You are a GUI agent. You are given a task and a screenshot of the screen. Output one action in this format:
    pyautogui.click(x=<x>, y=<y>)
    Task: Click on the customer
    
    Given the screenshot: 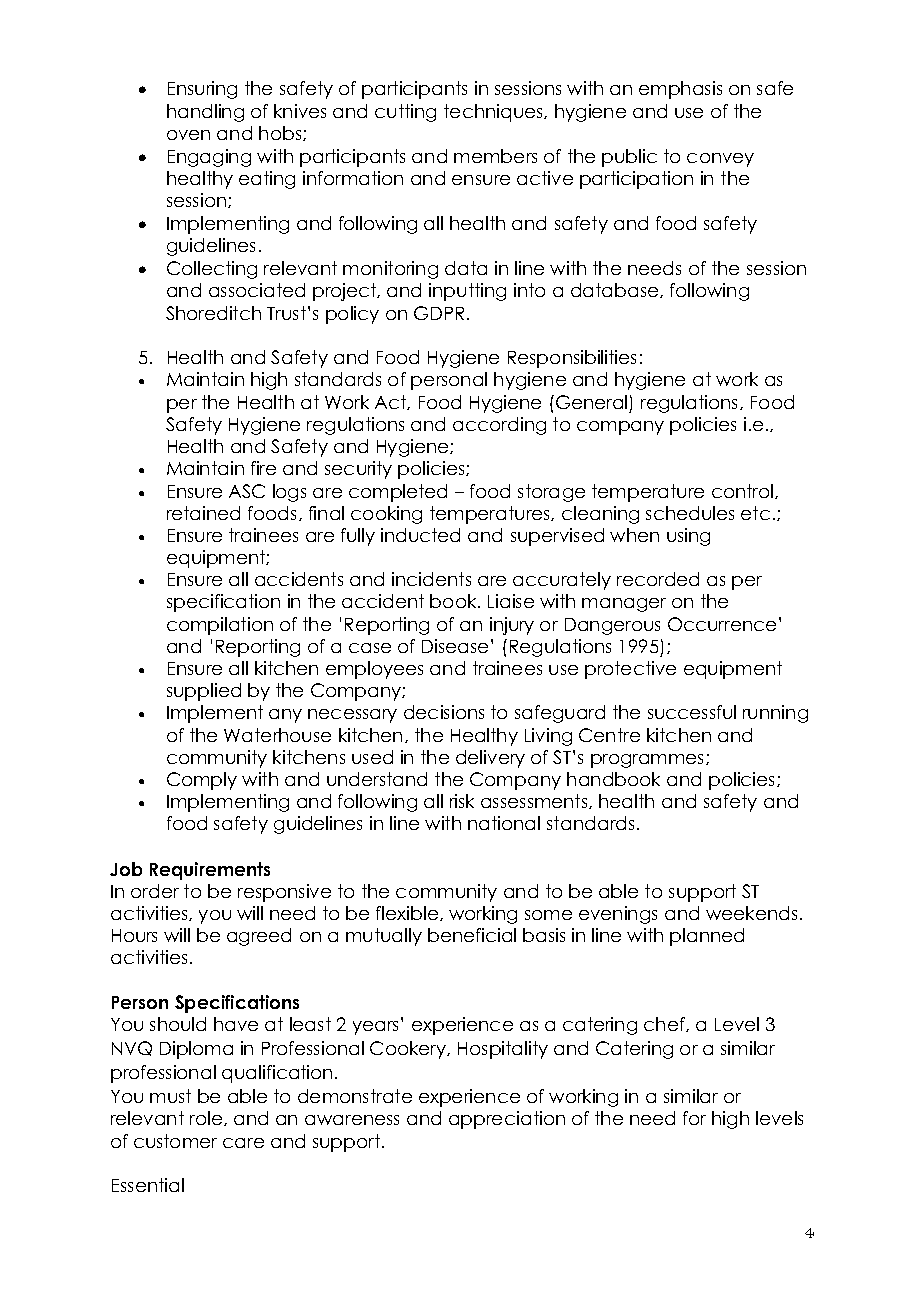 What is the action you would take?
    pyautogui.click(x=175, y=1141)
